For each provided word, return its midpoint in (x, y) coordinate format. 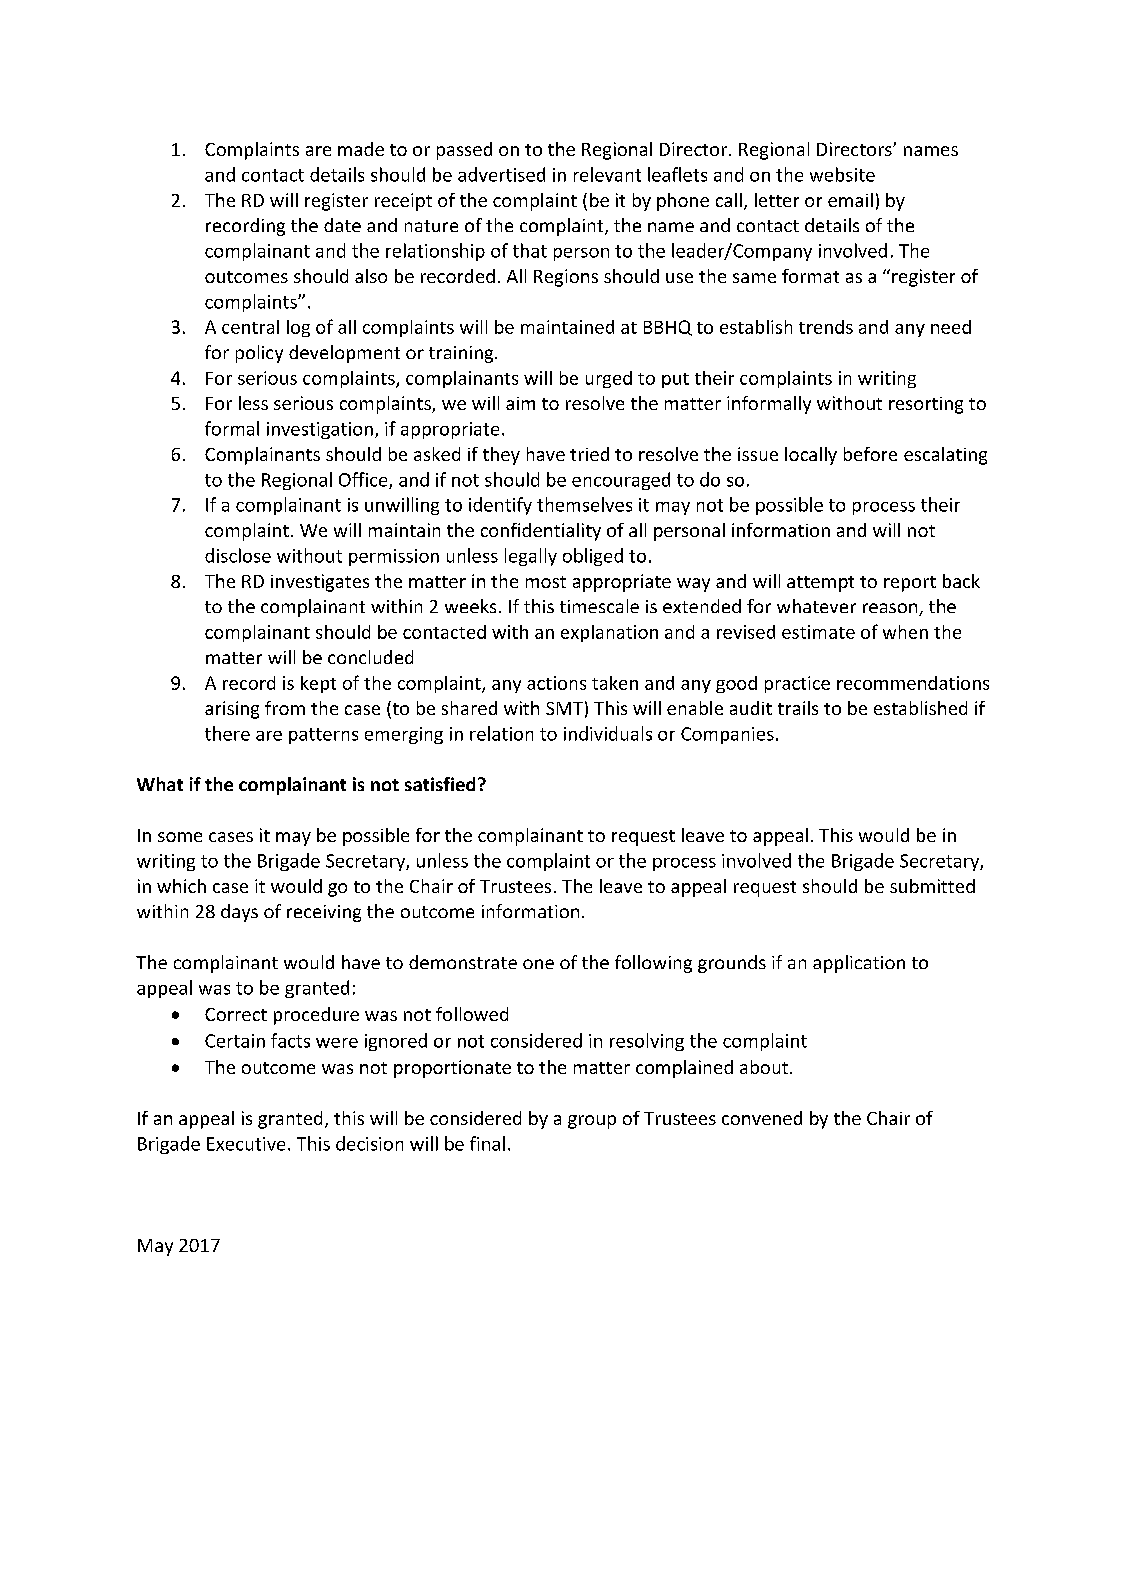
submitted (932, 886)
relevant (607, 174)
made (361, 149)
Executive (246, 1144)
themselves (584, 504)
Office (364, 480)
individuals (608, 733)
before (870, 454)
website (842, 174)
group (592, 1122)
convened (762, 1118)
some (180, 837)
